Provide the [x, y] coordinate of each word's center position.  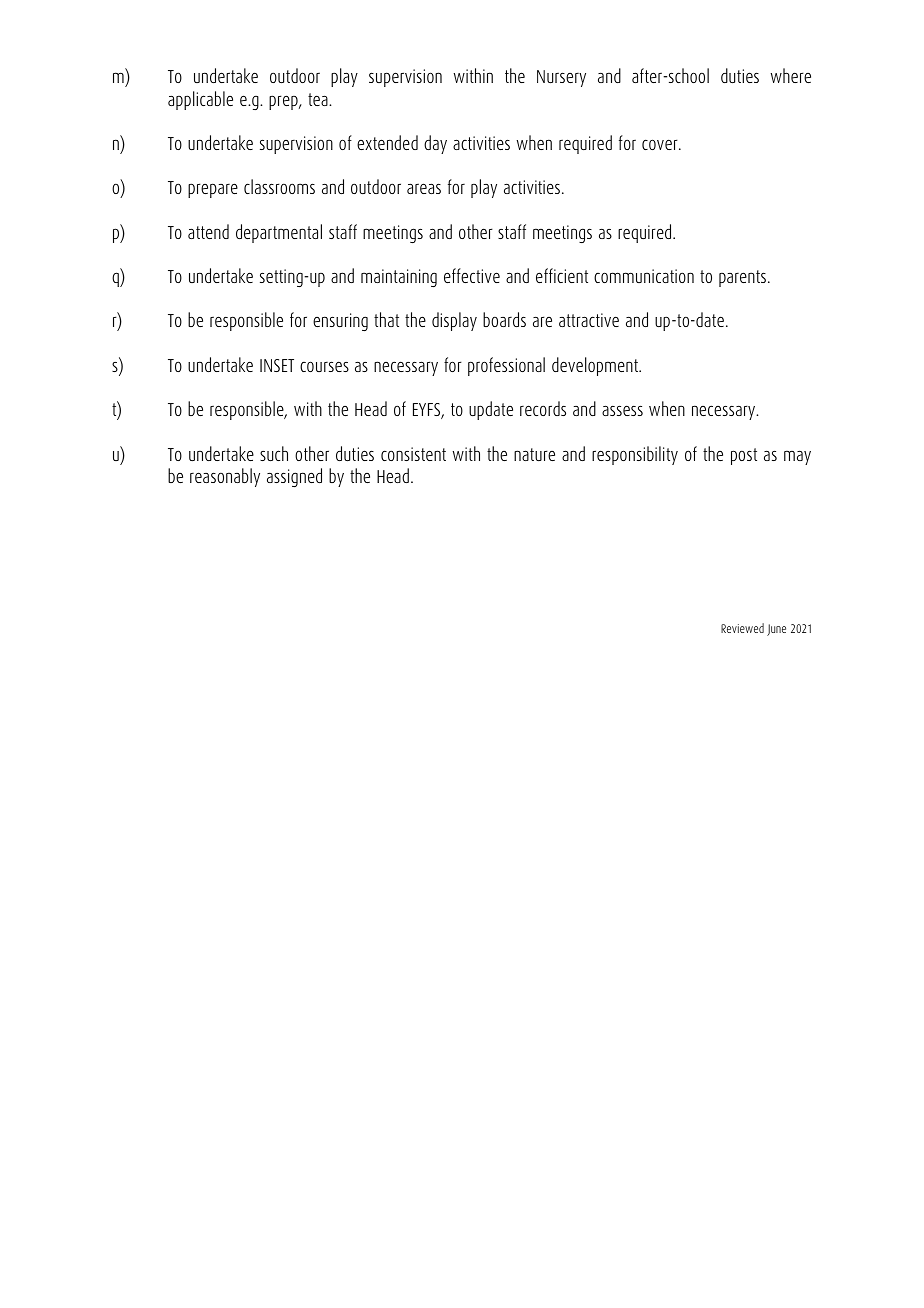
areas [424, 188]
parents [744, 278]
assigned [294, 477]
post [744, 456]
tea [319, 99]
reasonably [225, 477]
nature [534, 454]
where [790, 75]
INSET [277, 365]
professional [506, 366]
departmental [279, 233]
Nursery [561, 78]
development [596, 366]
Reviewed [742, 628]
